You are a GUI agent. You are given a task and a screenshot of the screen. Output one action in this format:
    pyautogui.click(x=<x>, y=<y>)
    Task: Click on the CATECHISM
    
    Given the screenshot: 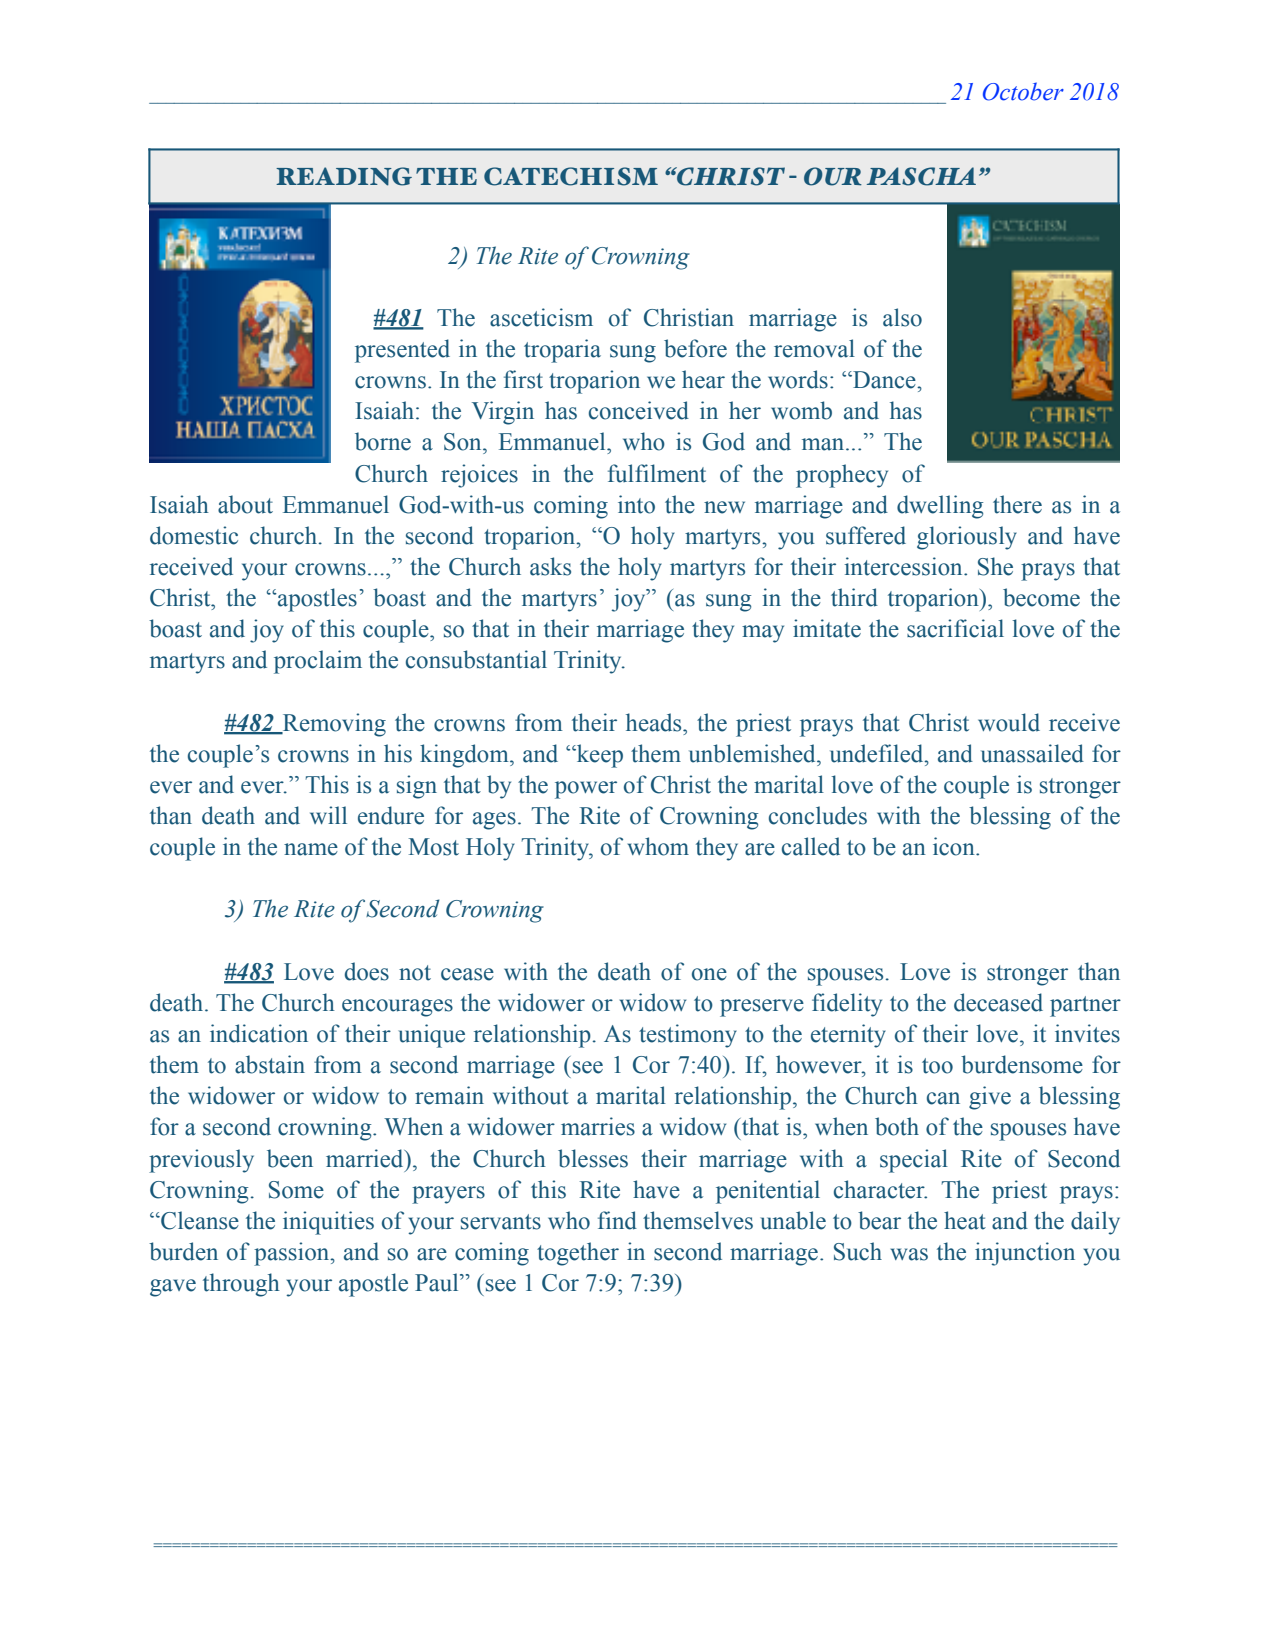 What is the action you would take?
    pyautogui.click(x=571, y=176)
